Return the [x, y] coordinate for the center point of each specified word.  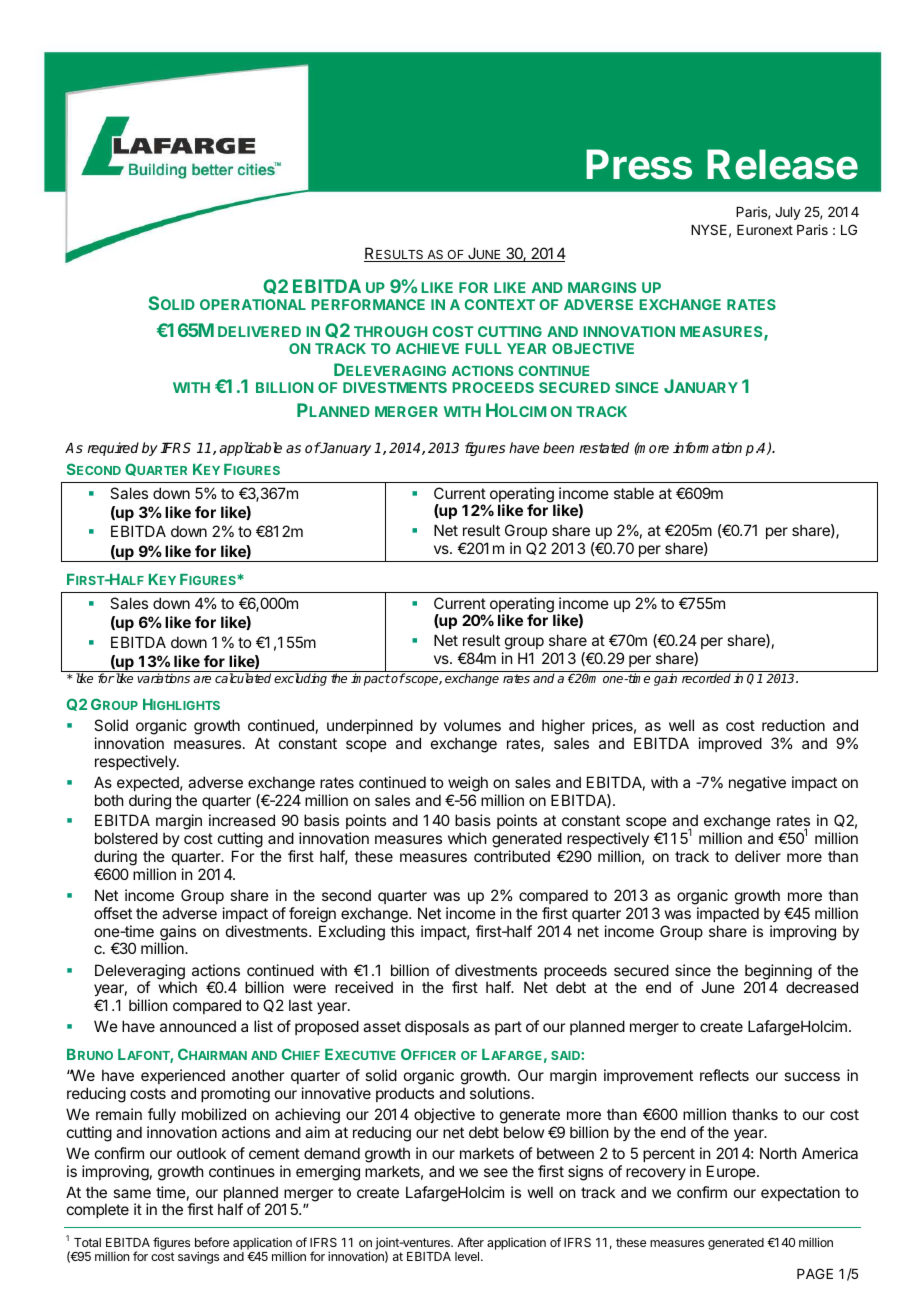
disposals [437, 1027]
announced [198, 1026]
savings [198, 1257]
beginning [778, 973]
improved [730, 744]
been [558, 447]
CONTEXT [499, 304]
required [113, 449]
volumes [472, 725]
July [788, 213]
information [707, 447]
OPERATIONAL [253, 304]
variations [163, 678]
